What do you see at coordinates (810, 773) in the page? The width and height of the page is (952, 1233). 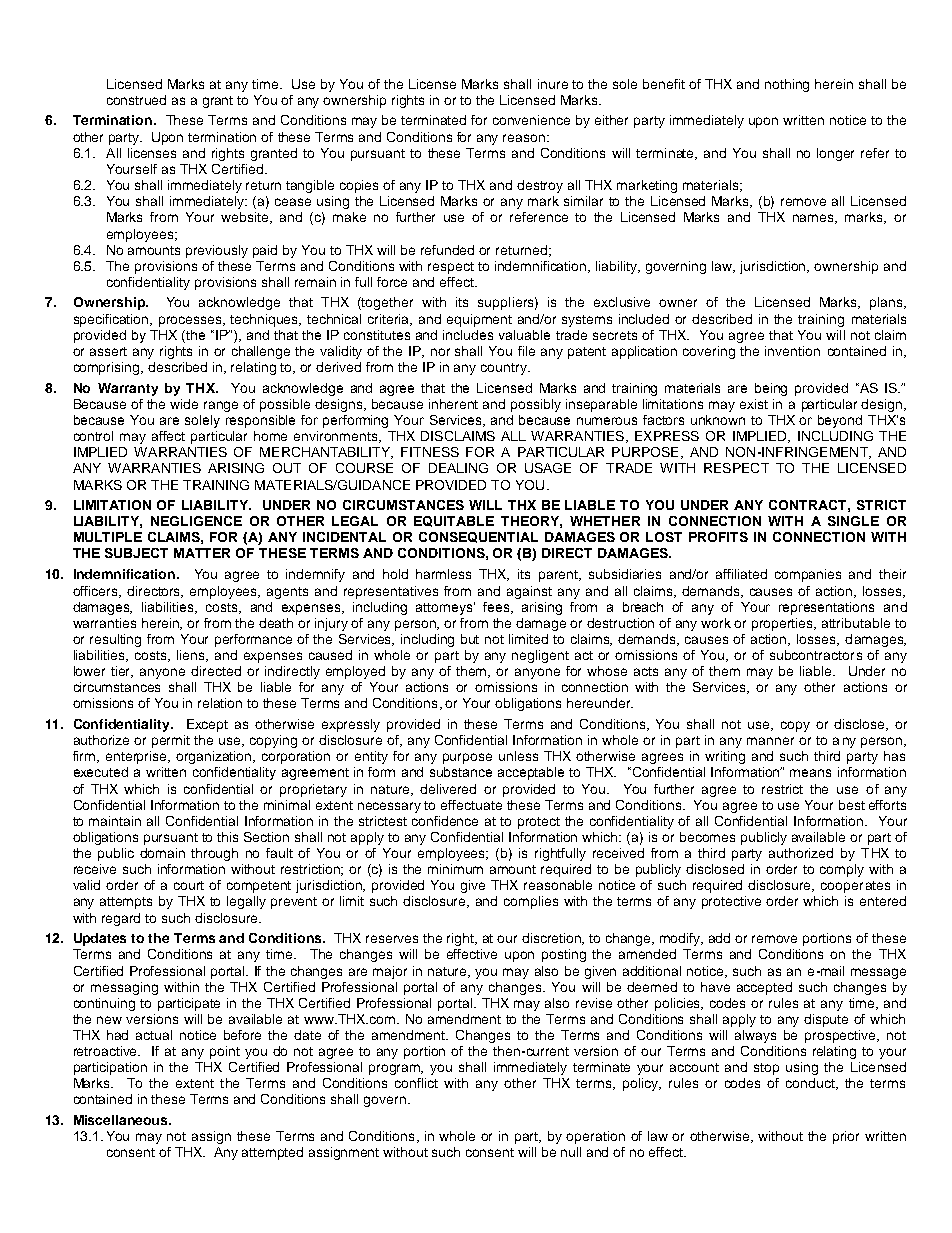 I see `means` at bounding box center [810, 773].
